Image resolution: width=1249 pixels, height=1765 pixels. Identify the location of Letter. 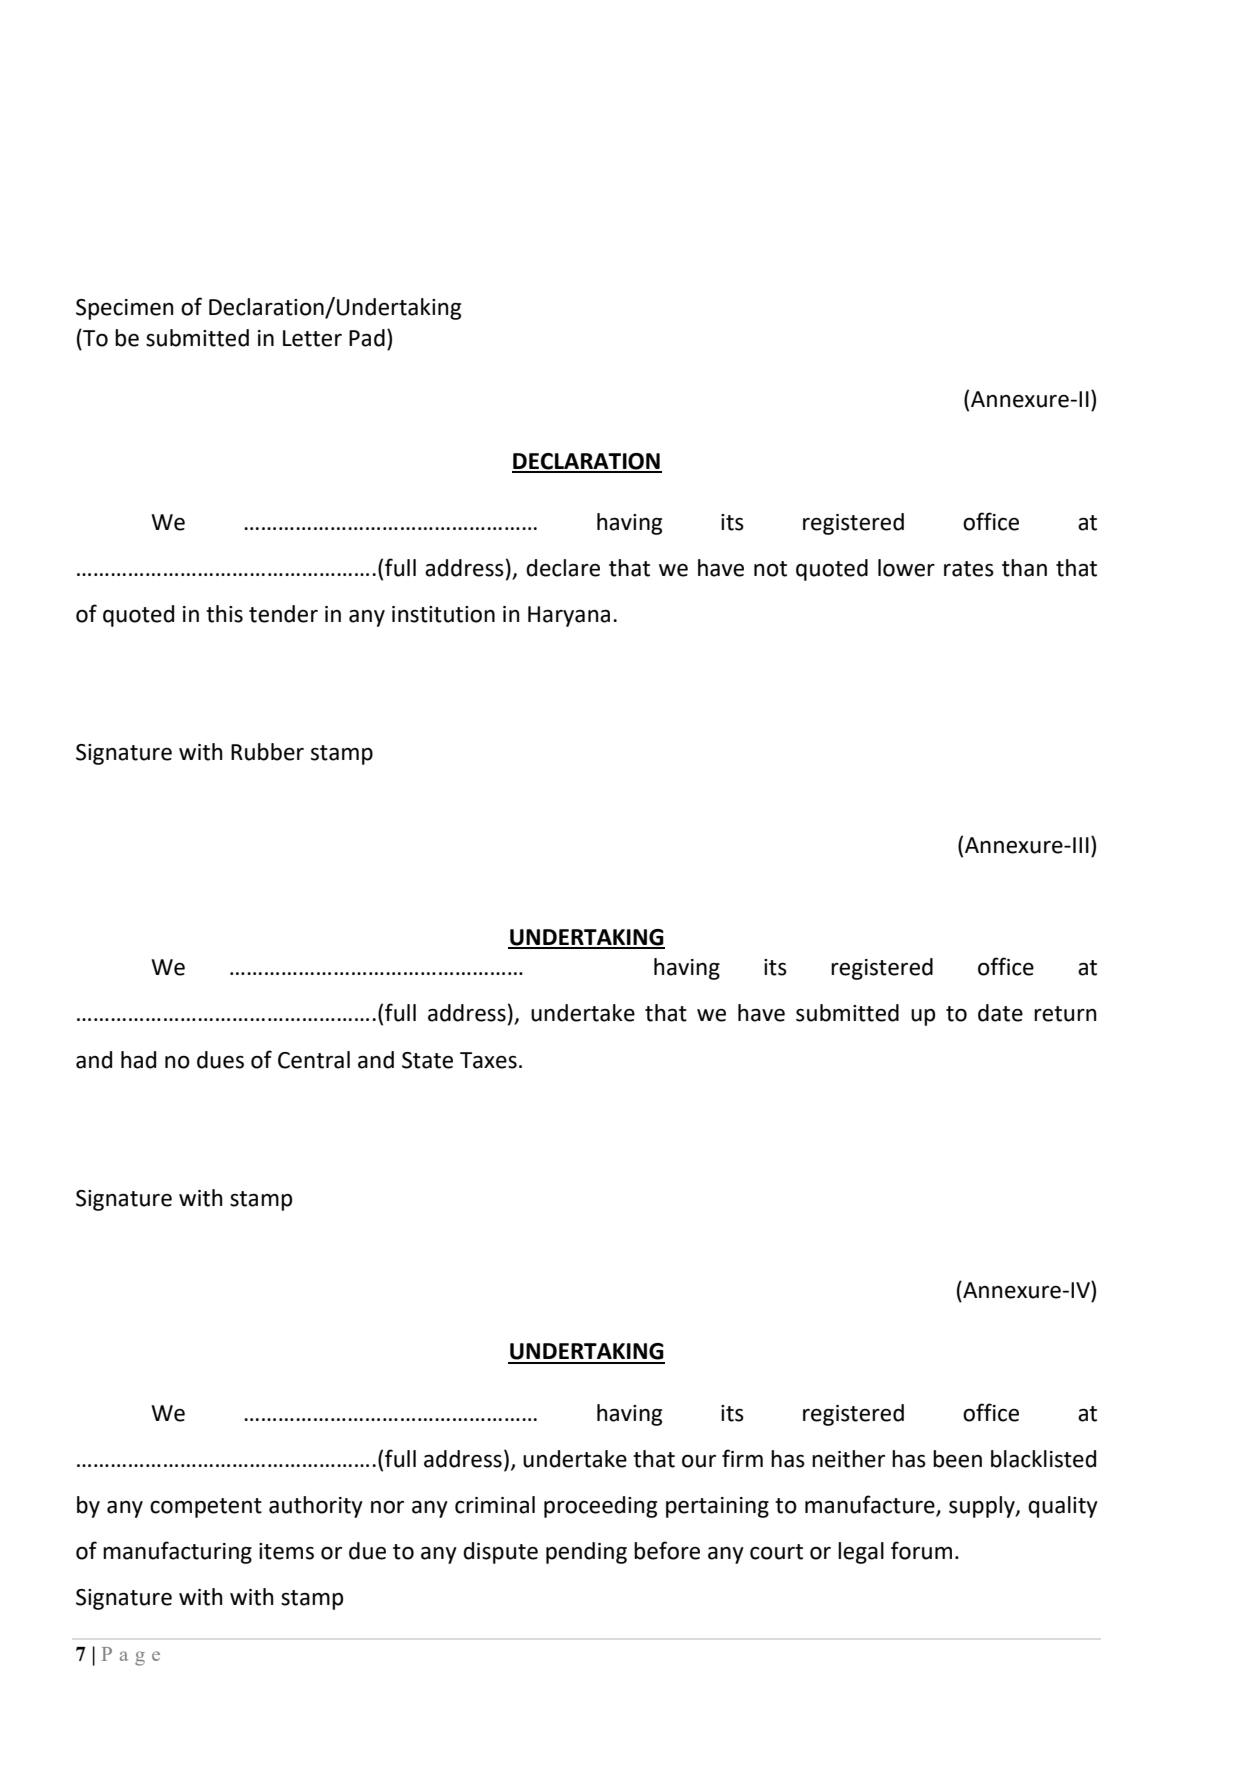
(312, 338).
